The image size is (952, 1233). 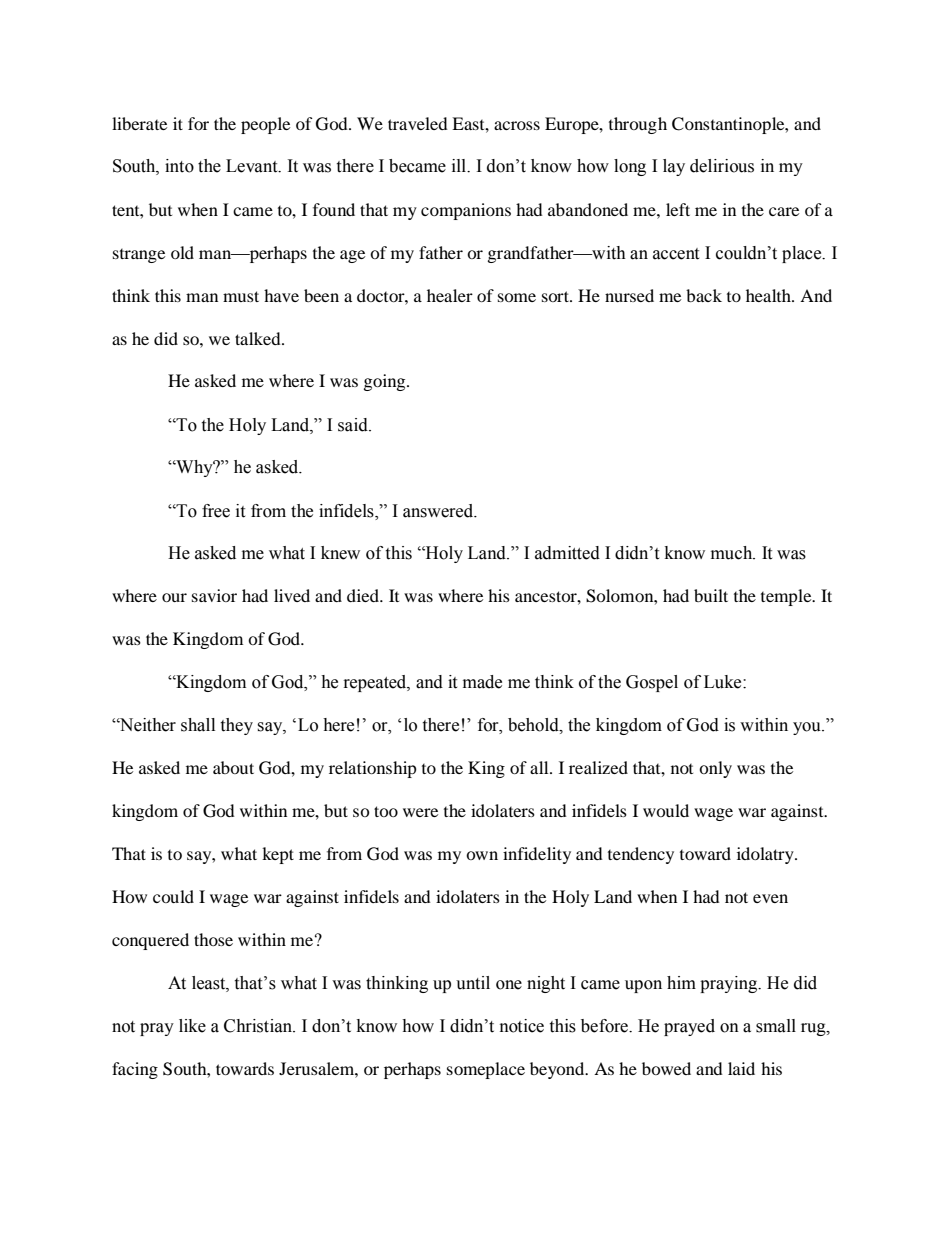 I want to click on delirious, so click(x=722, y=166).
